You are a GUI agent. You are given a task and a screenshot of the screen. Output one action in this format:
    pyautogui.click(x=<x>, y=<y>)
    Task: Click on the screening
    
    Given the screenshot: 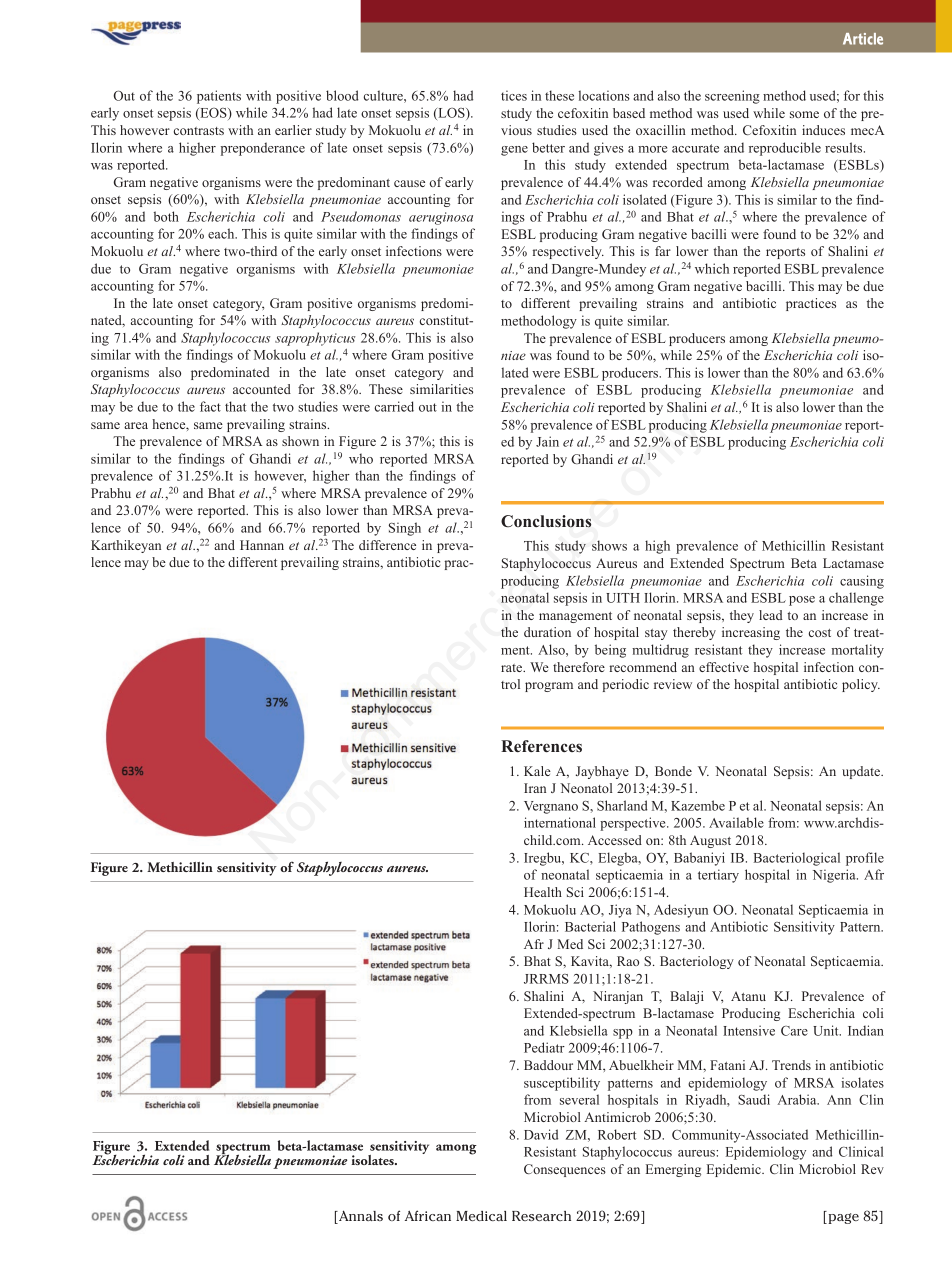 What is the action you would take?
    pyautogui.click(x=732, y=97)
